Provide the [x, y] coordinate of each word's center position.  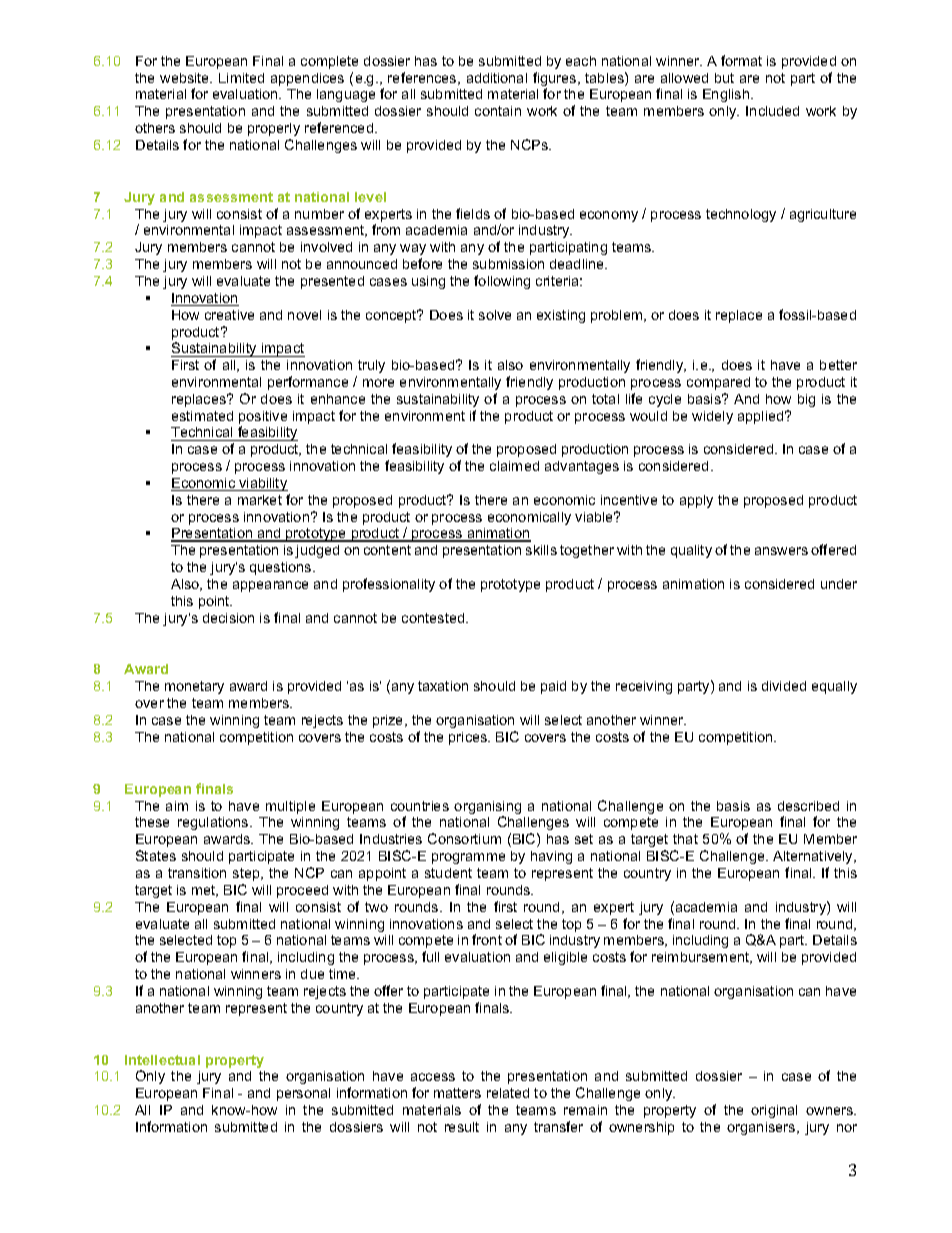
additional [497, 78]
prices [469, 738]
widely [712, 417]
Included [772, 111]
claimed [514, 466]
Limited [241, 78]
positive [263, 419]
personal [303, 1094]
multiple [290, 807]
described [808, 806]
